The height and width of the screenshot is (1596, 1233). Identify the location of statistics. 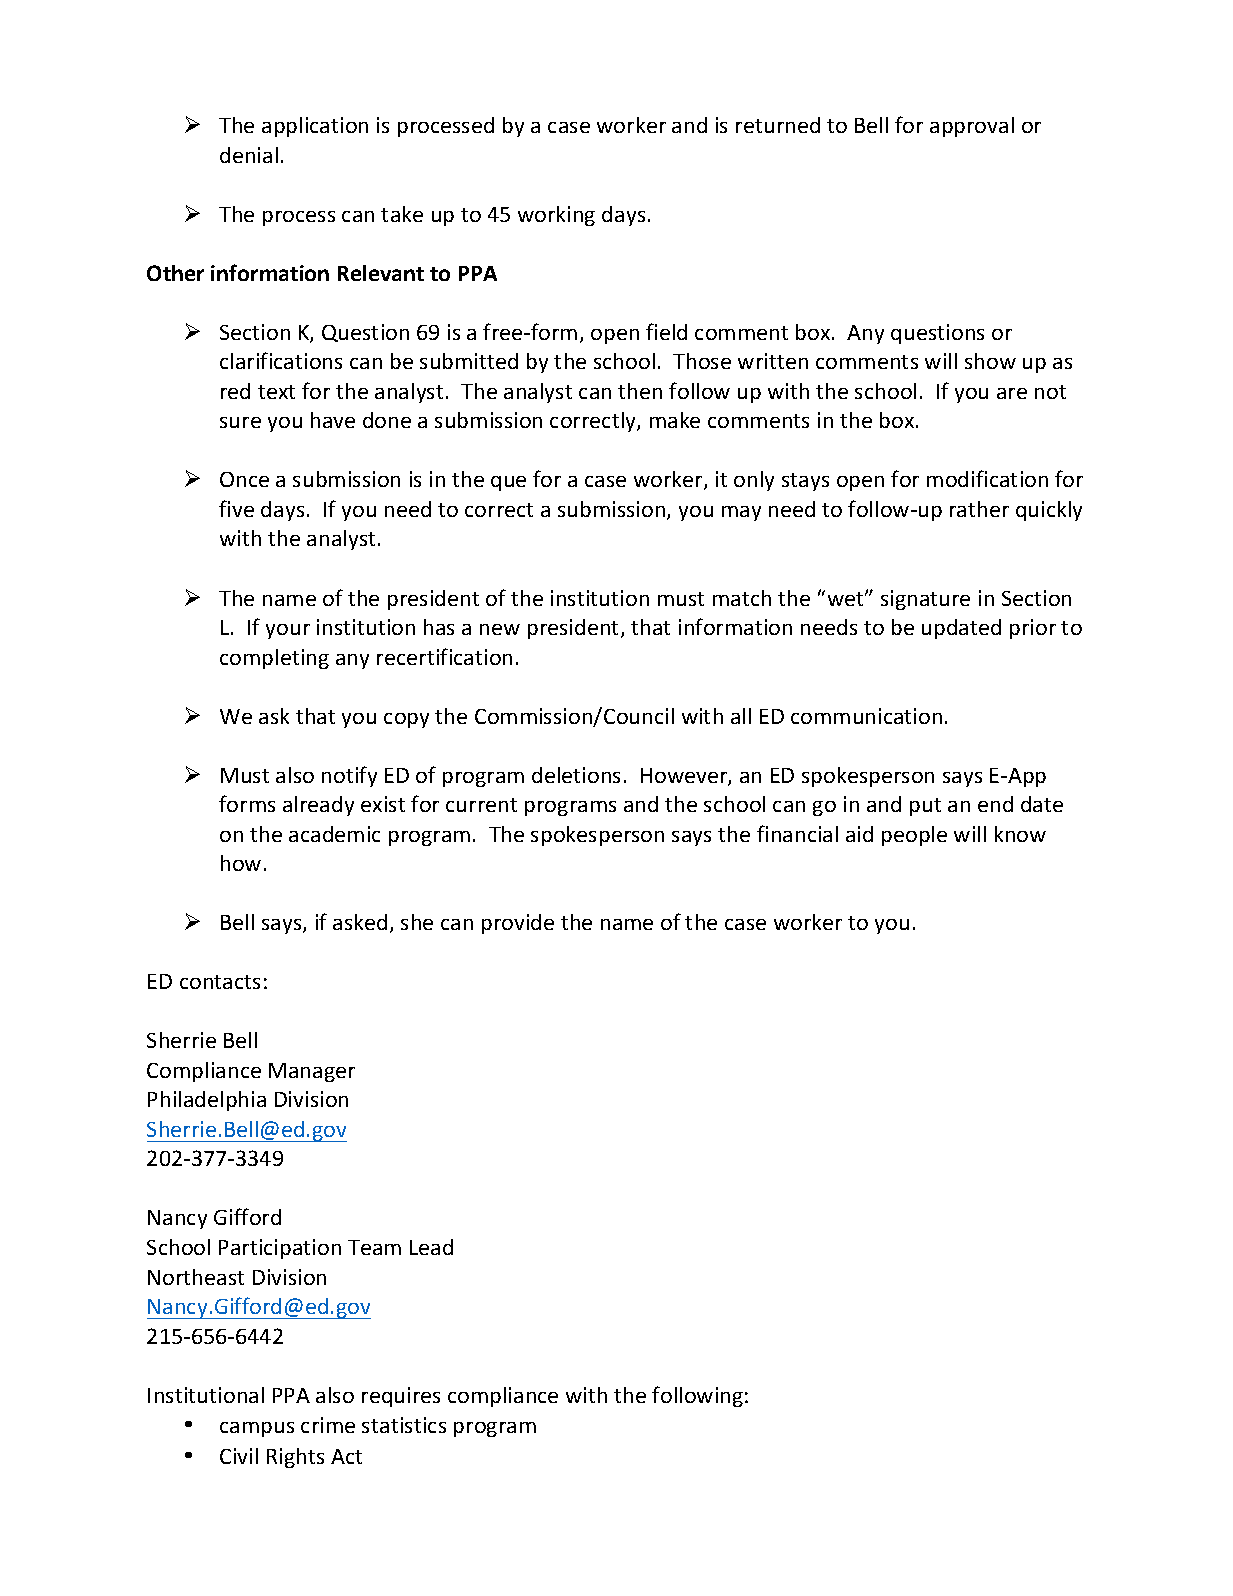
(404, 1425).
